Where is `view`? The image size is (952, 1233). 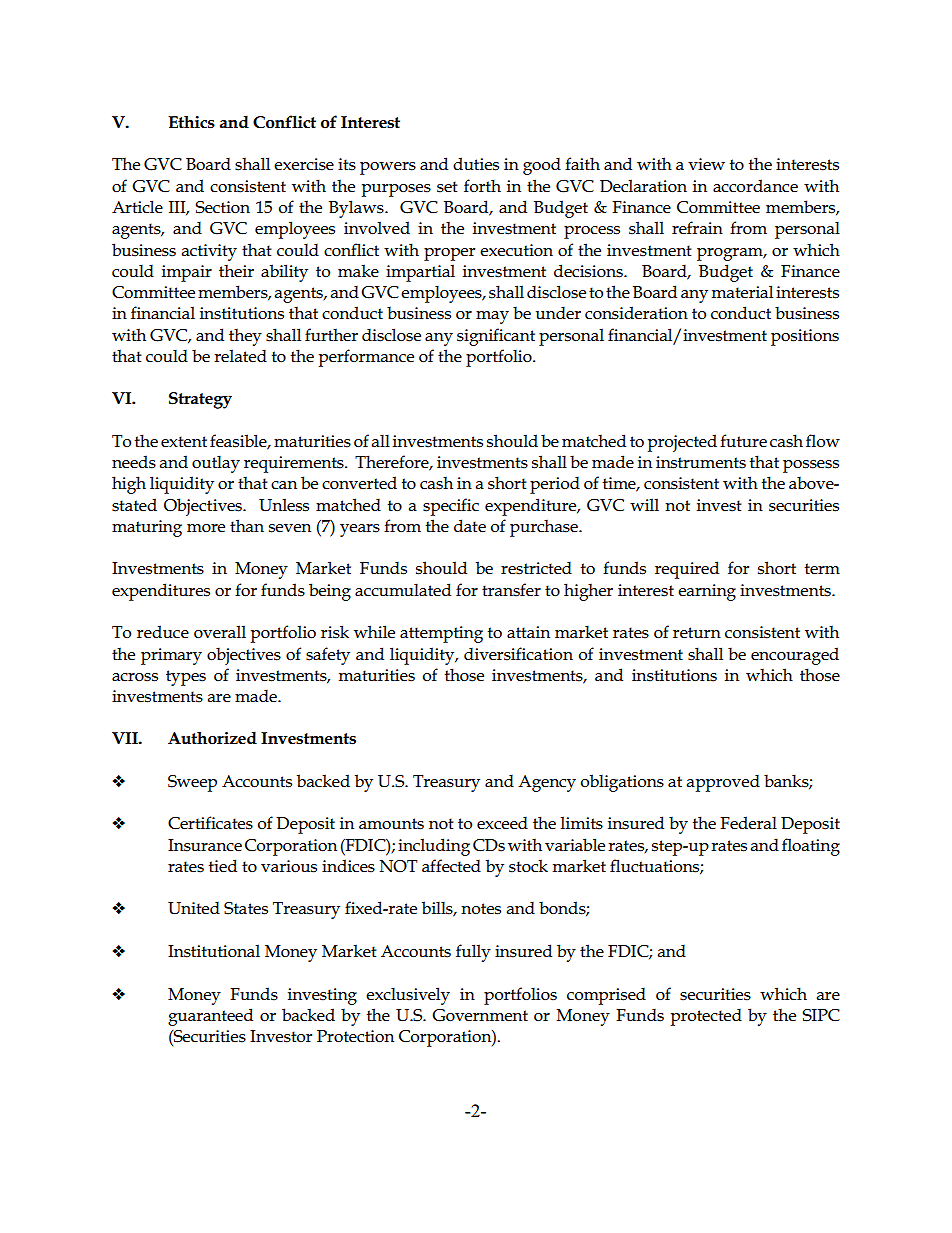
view is located at coordinates (706, 164).
